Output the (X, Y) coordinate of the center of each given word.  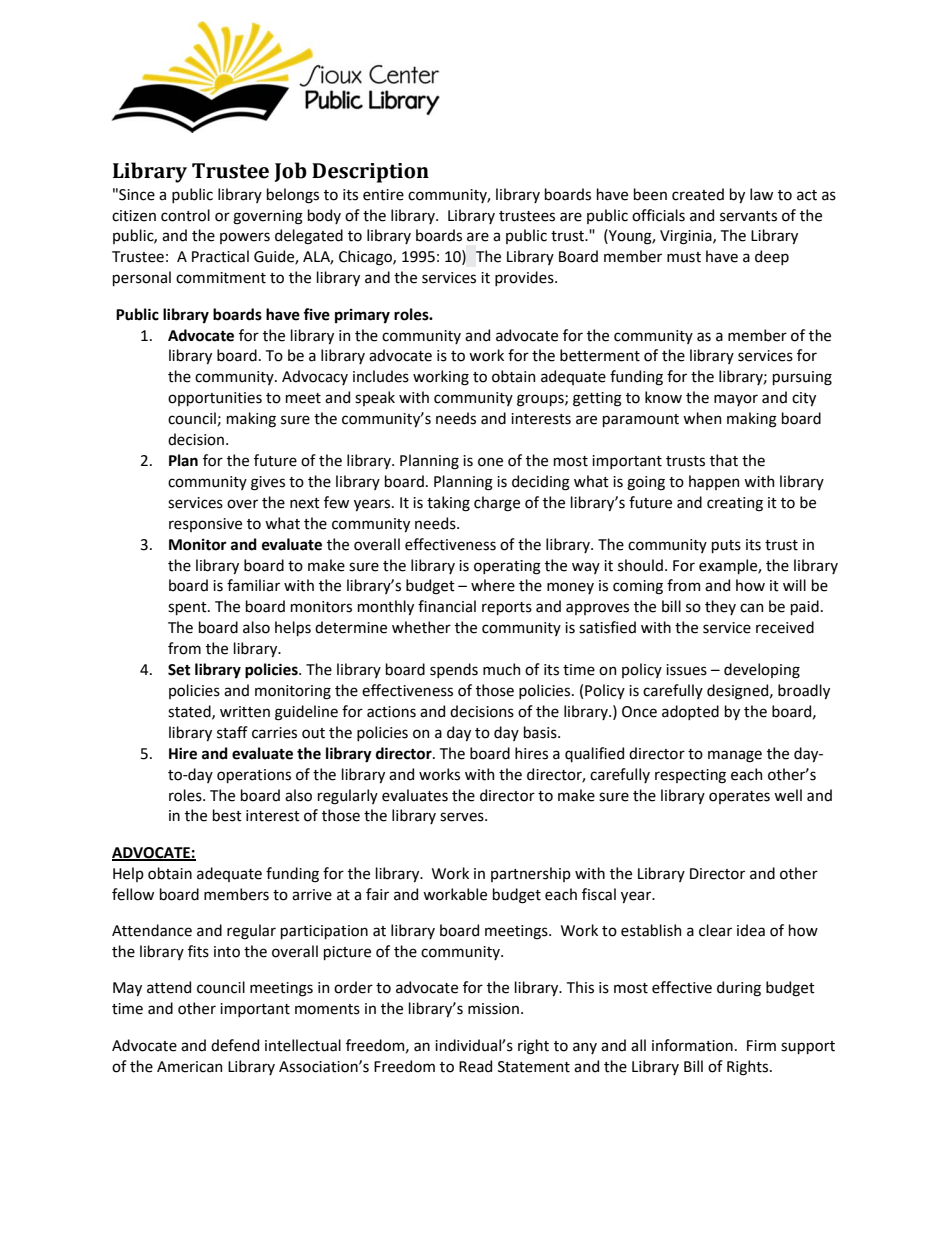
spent (188, 608)
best (227, 815)
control (185, 215)
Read (475, 1066)
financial (447, 606)
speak (375, 398)
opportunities (215, 399)
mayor (736, 400)
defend (235, 1045)
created (698, 194)
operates (739, 797)
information (692, 1045)
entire (383, 195)
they (720, 607)
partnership (531, 874)
